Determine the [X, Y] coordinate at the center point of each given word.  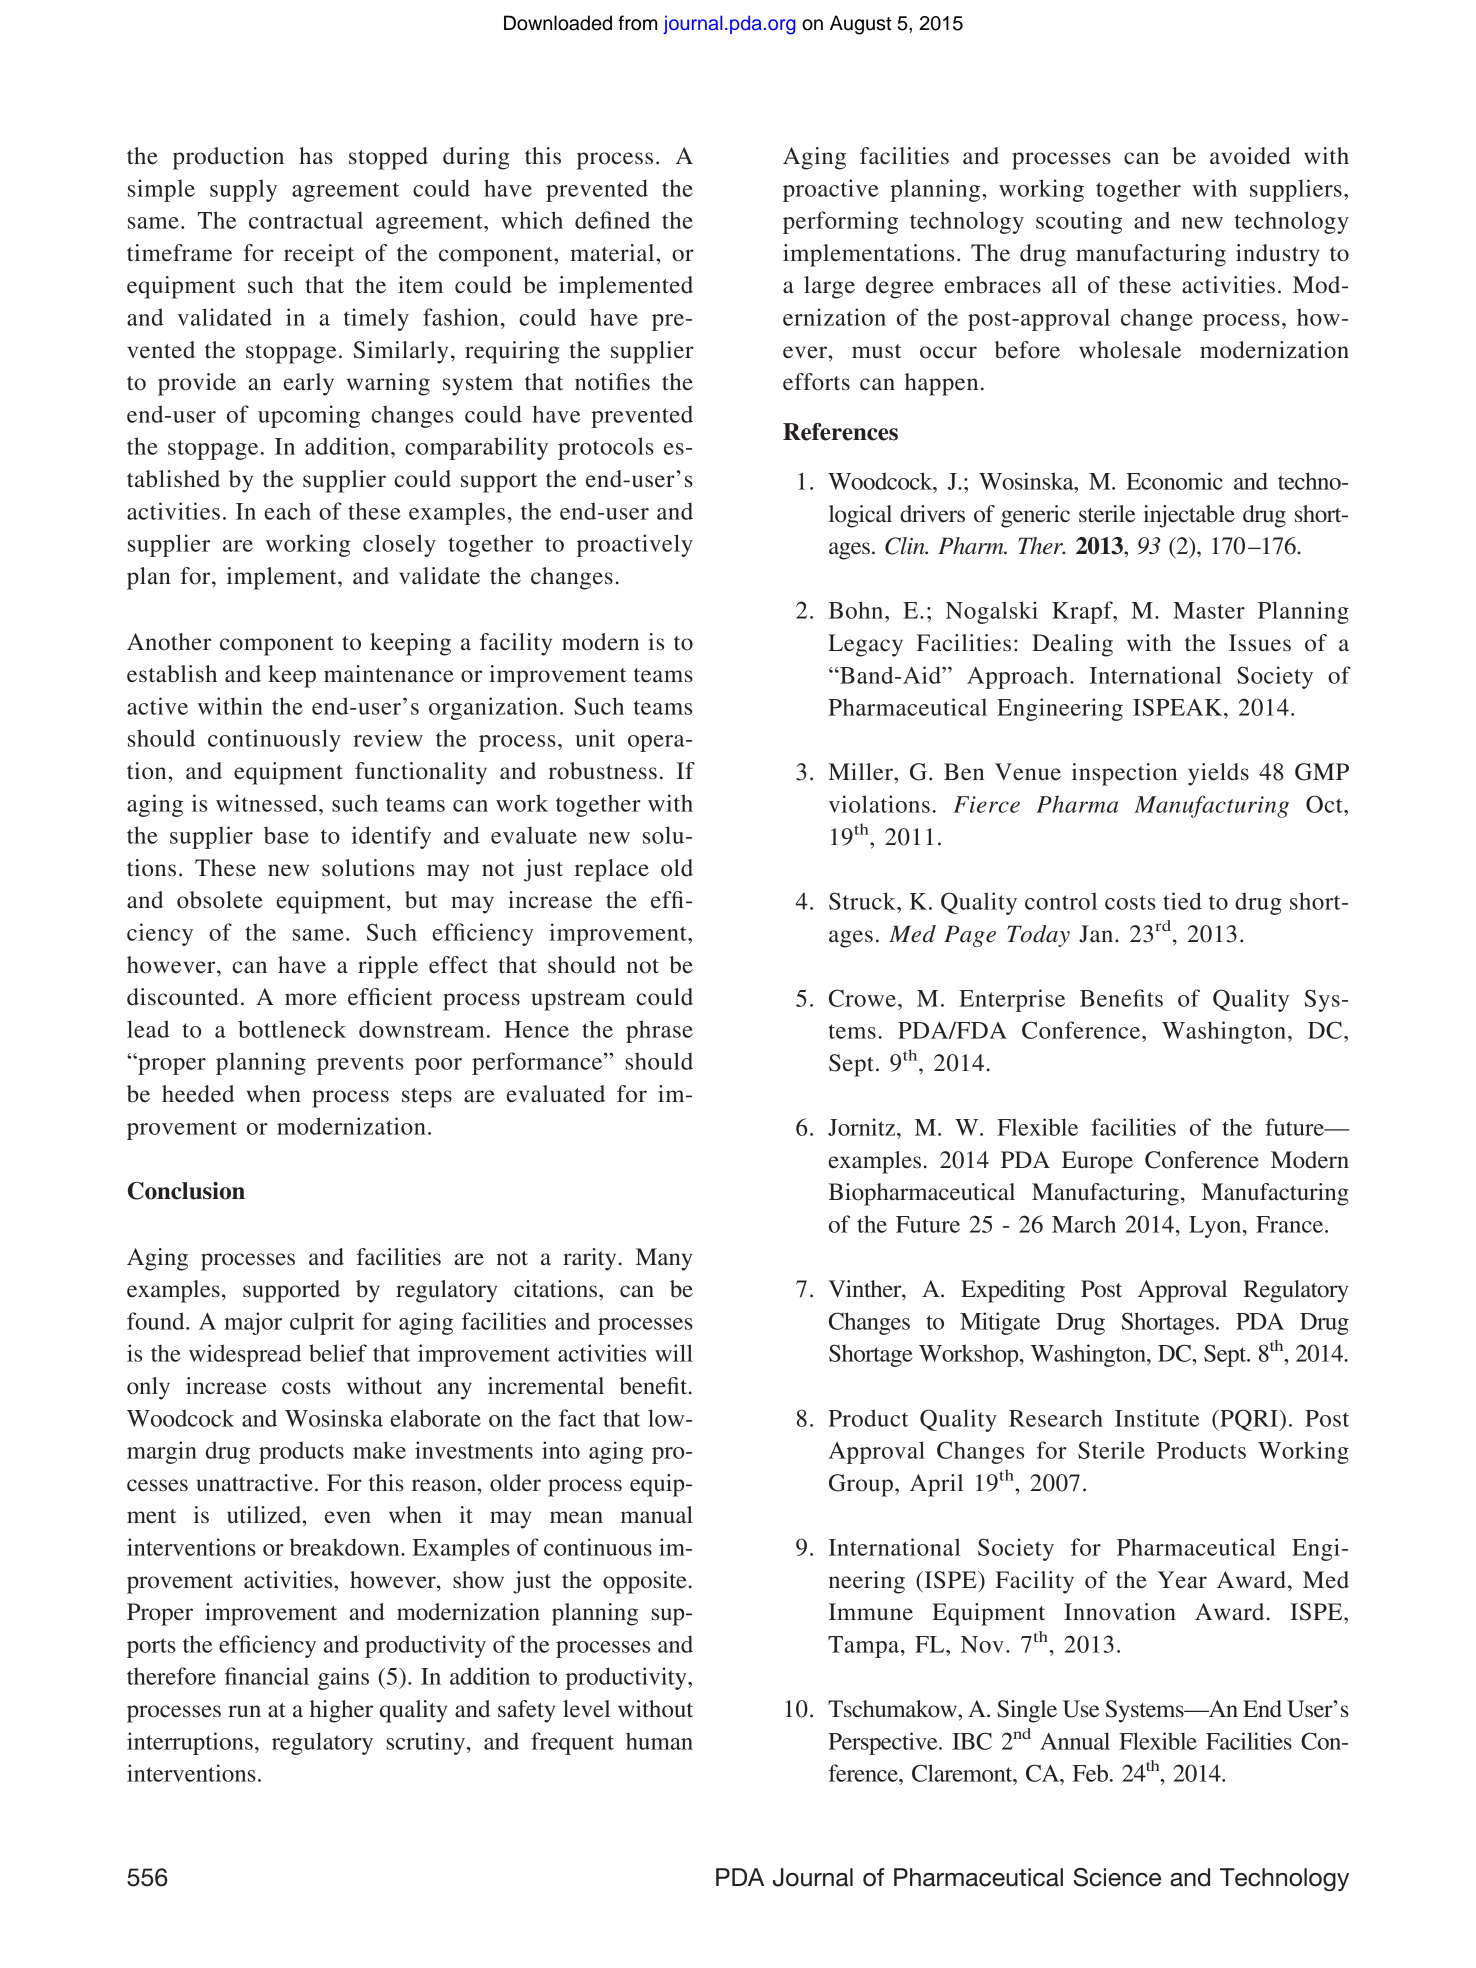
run [244, 1711]
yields [1218, 774]
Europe [1097, 1162]
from [637, 23]
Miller [861, 772]
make [379, 1450]
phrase [659, 1031]
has [316, 156]
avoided [1250, 156]
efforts [816, 382]
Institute [1157, 1418]
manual [657, 1515]
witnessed [268, 803]
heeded [198, 1094]
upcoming [309, 416]
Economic [1174, 481]
